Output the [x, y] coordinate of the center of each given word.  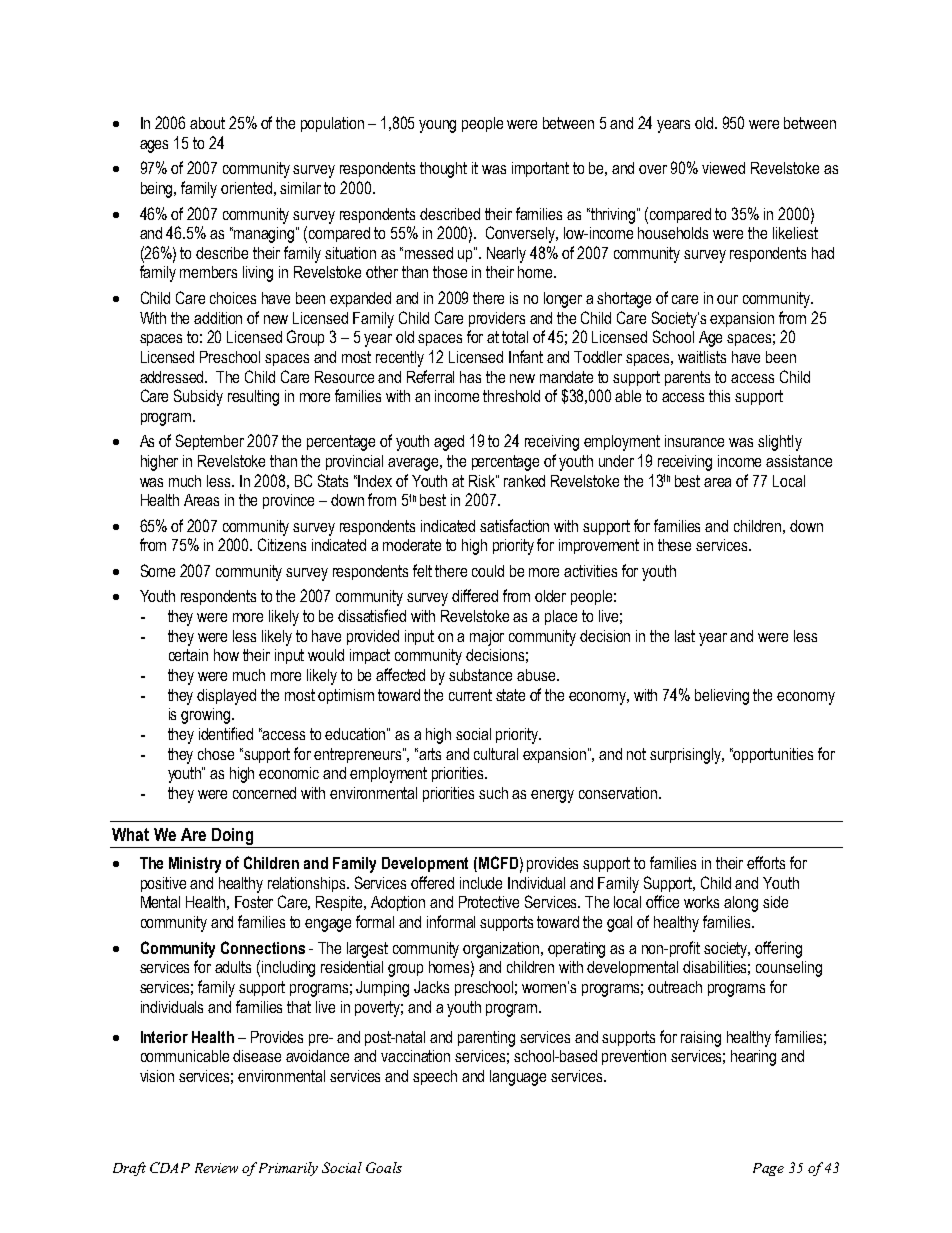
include [481, 883]
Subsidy [198, 397]
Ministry [195, 865]
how [226, 655]
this [719, 396]
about [207, 123]
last [685, 636]
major [487, 638]
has [470, 377]
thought [443, 170]
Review [216, 1168]
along [741, 904]
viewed [723, 168]
